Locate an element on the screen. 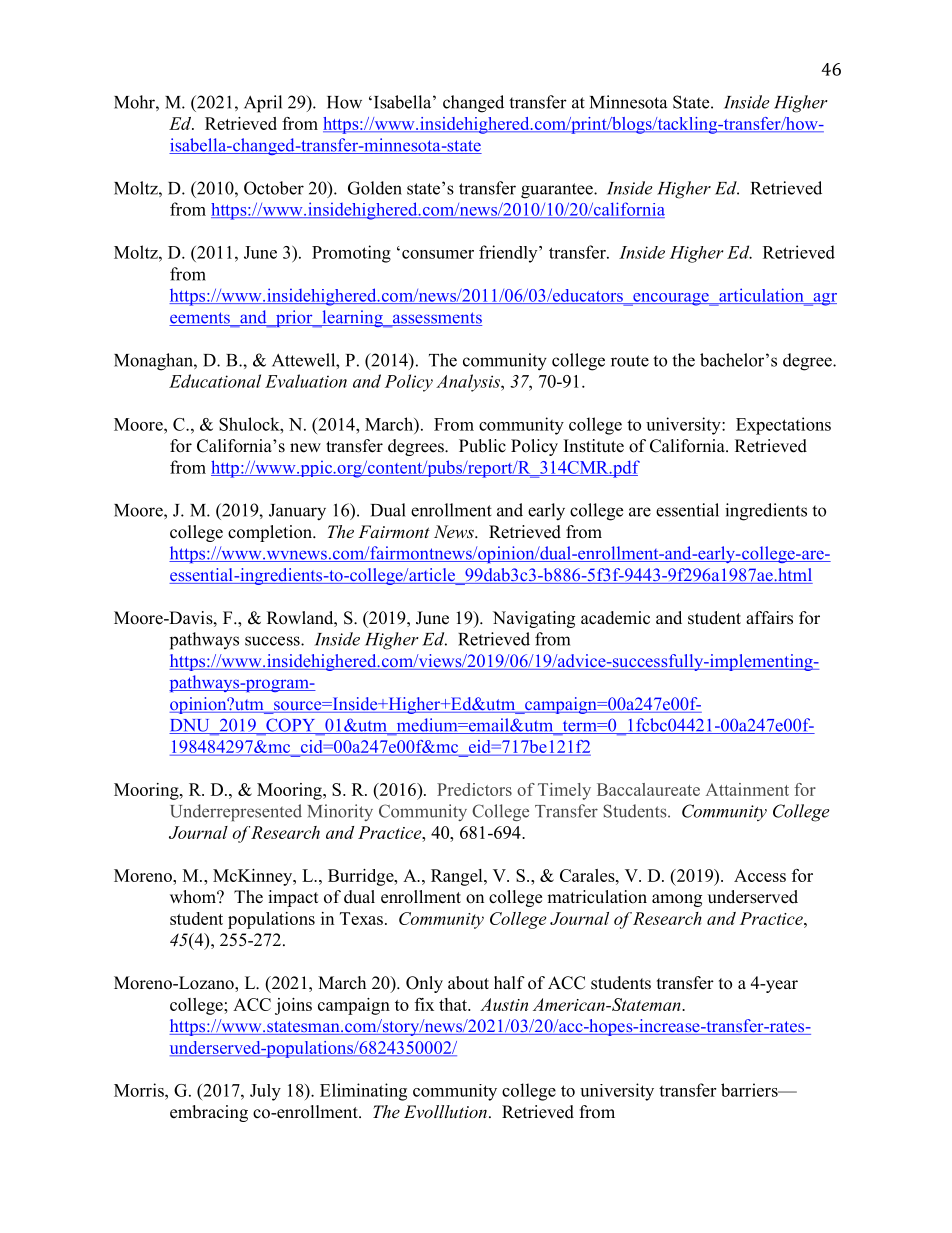 The height and width of the screenshot is (1233, 952). barriers is located at coordinates (750, 1090).
